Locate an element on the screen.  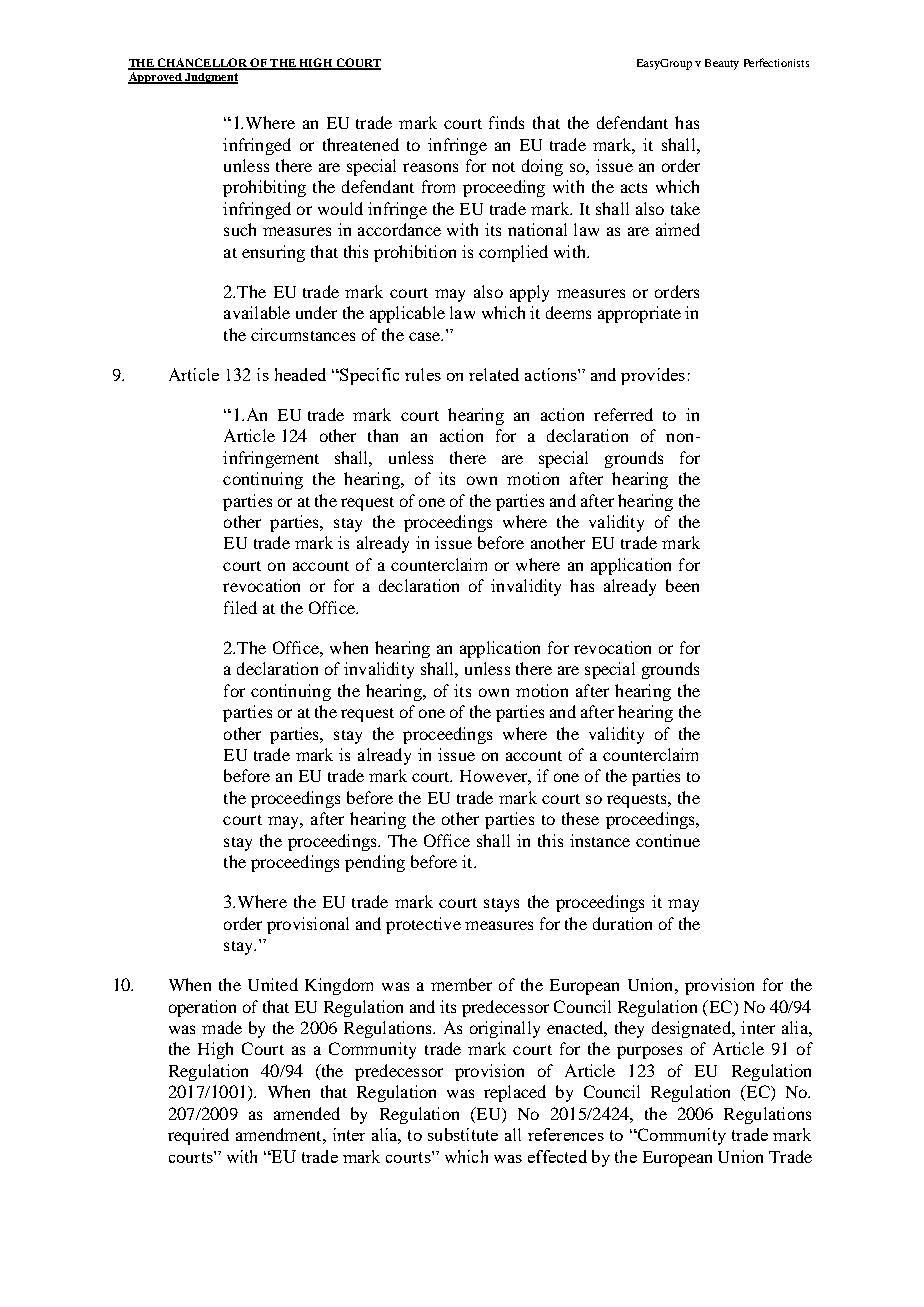
filed is located at coordinates (240, 607).
